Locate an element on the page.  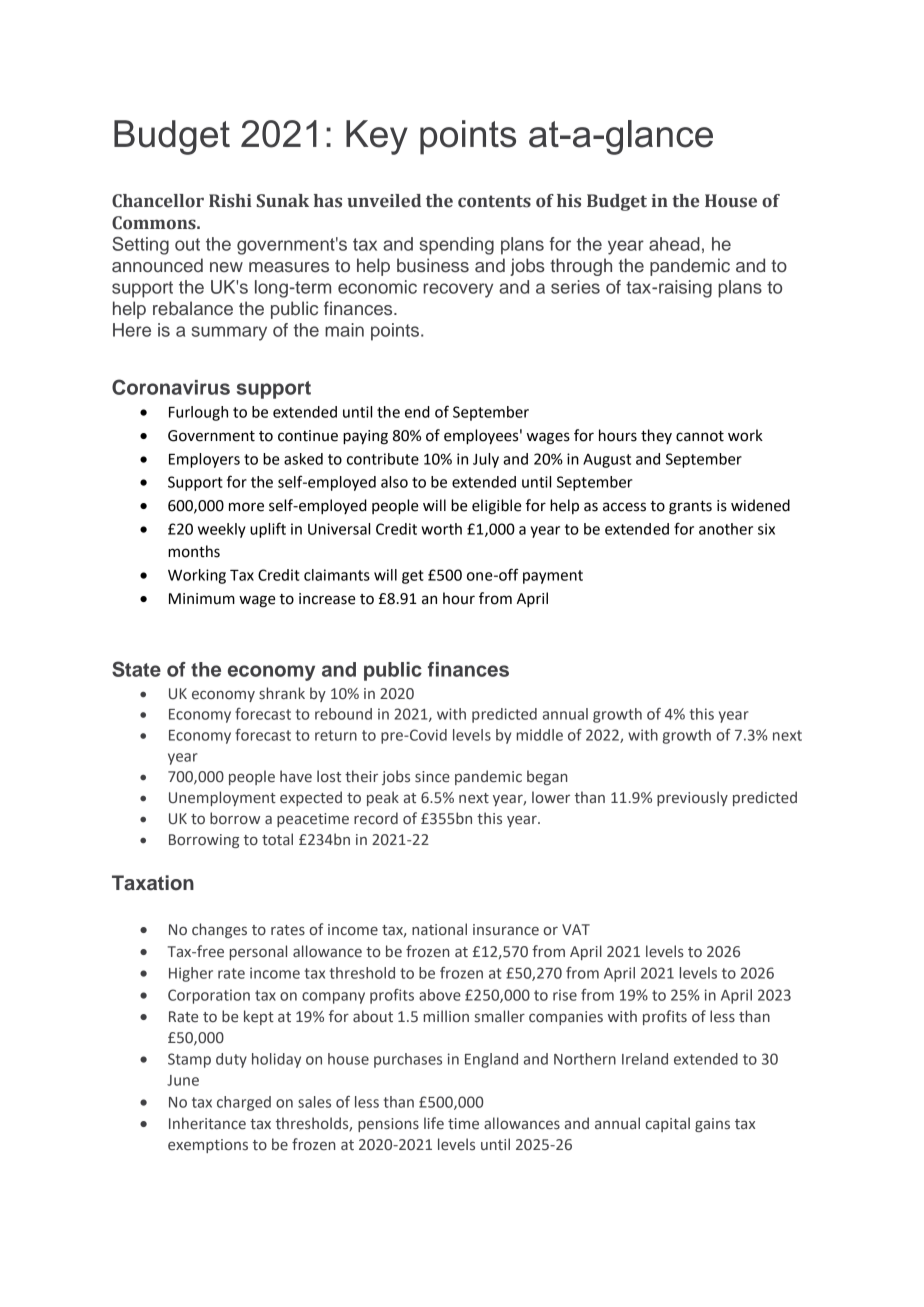
Inheritance is located at coordinates (207, 1123).
